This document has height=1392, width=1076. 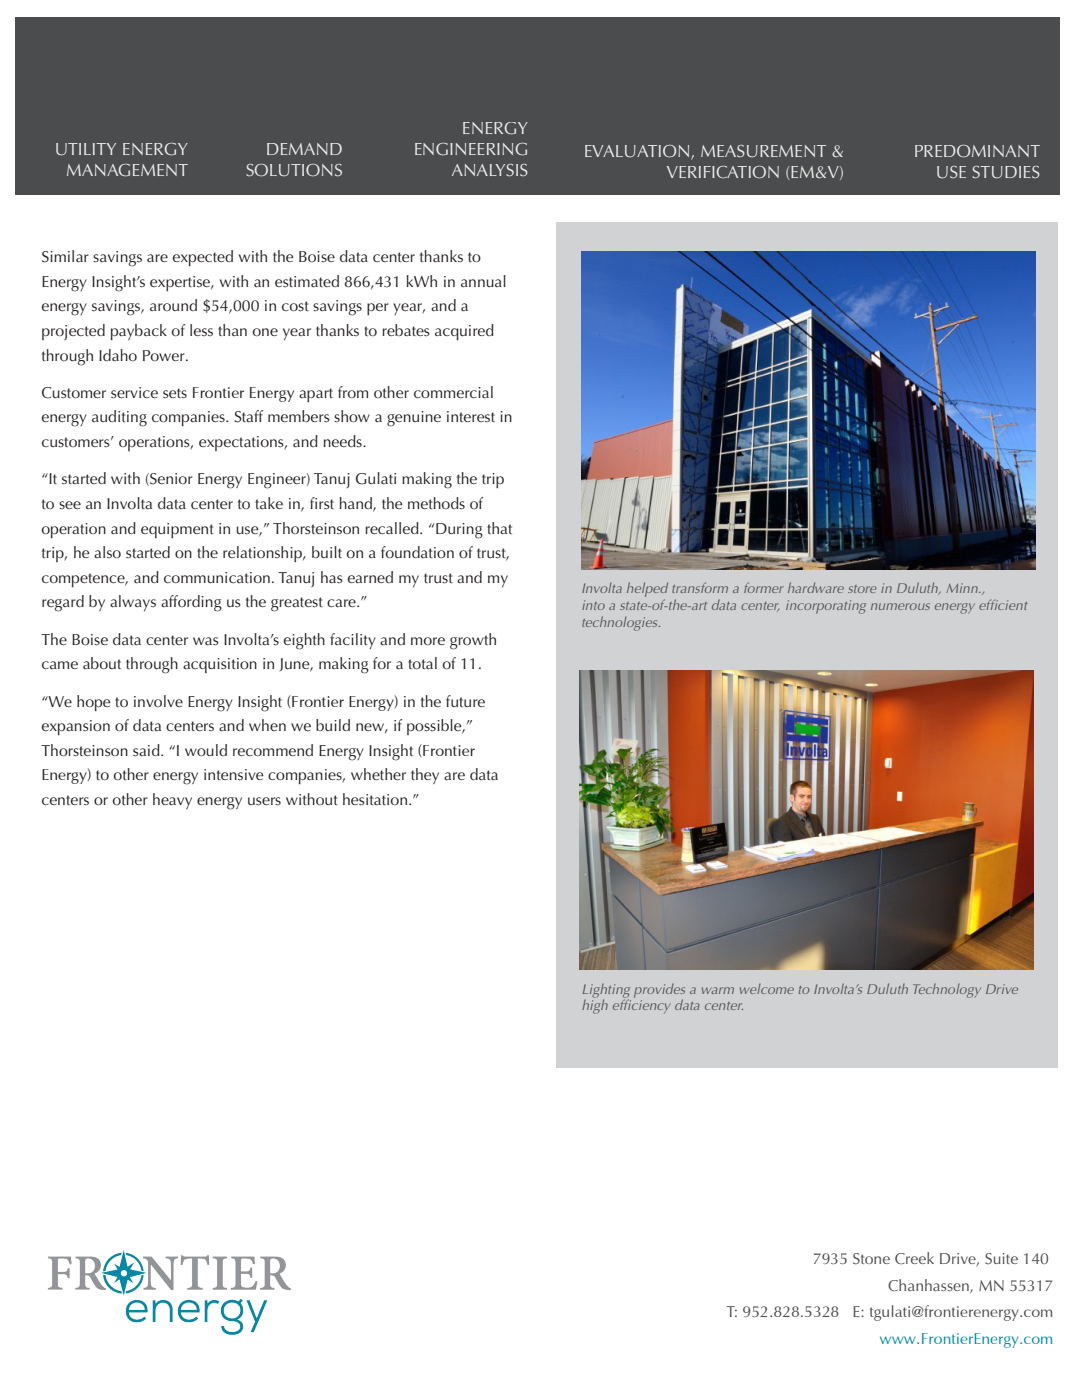 I want to click on Technology, so click(x=947, y=991).
